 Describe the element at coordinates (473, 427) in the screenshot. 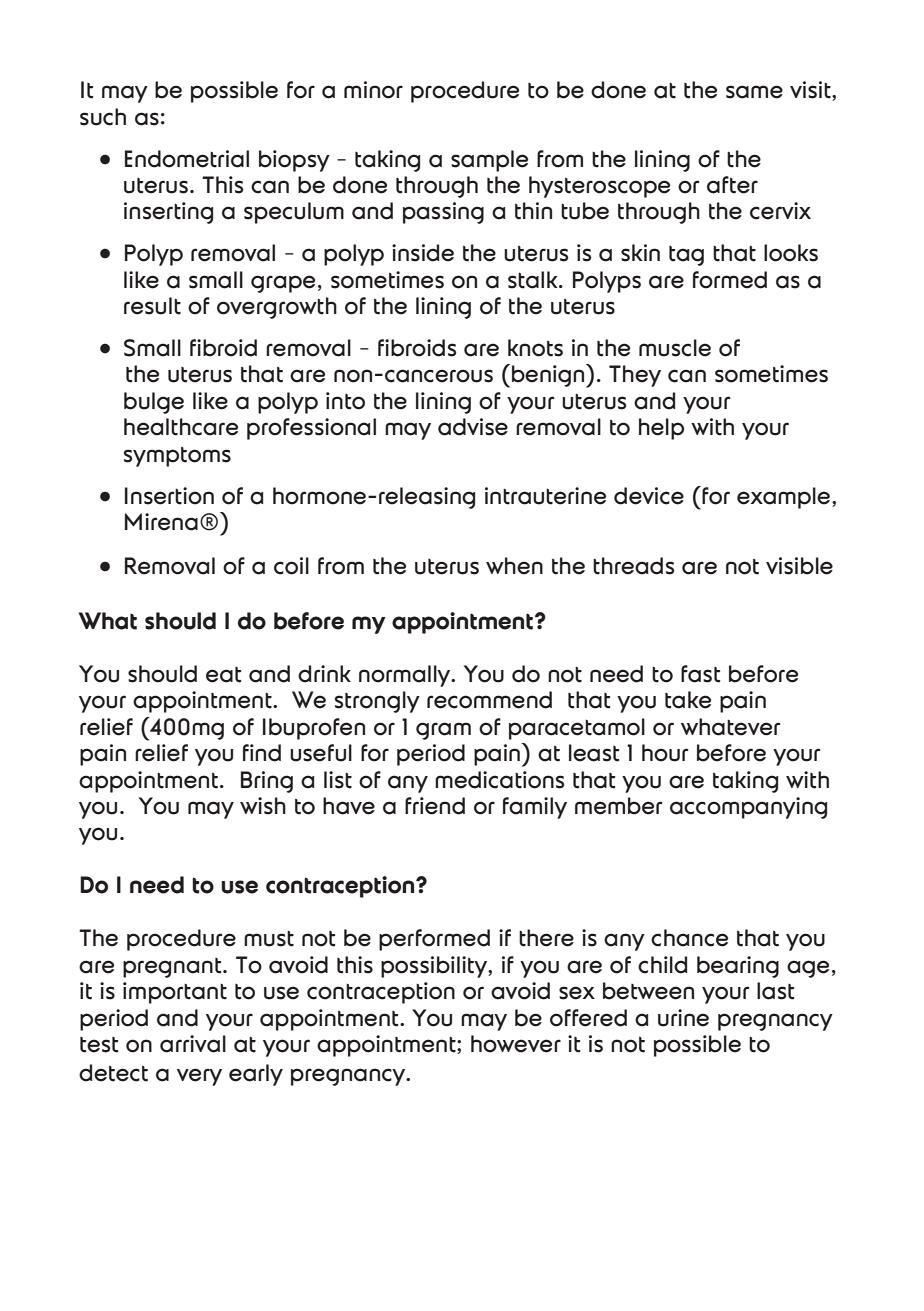

I see `advise` at that location.
